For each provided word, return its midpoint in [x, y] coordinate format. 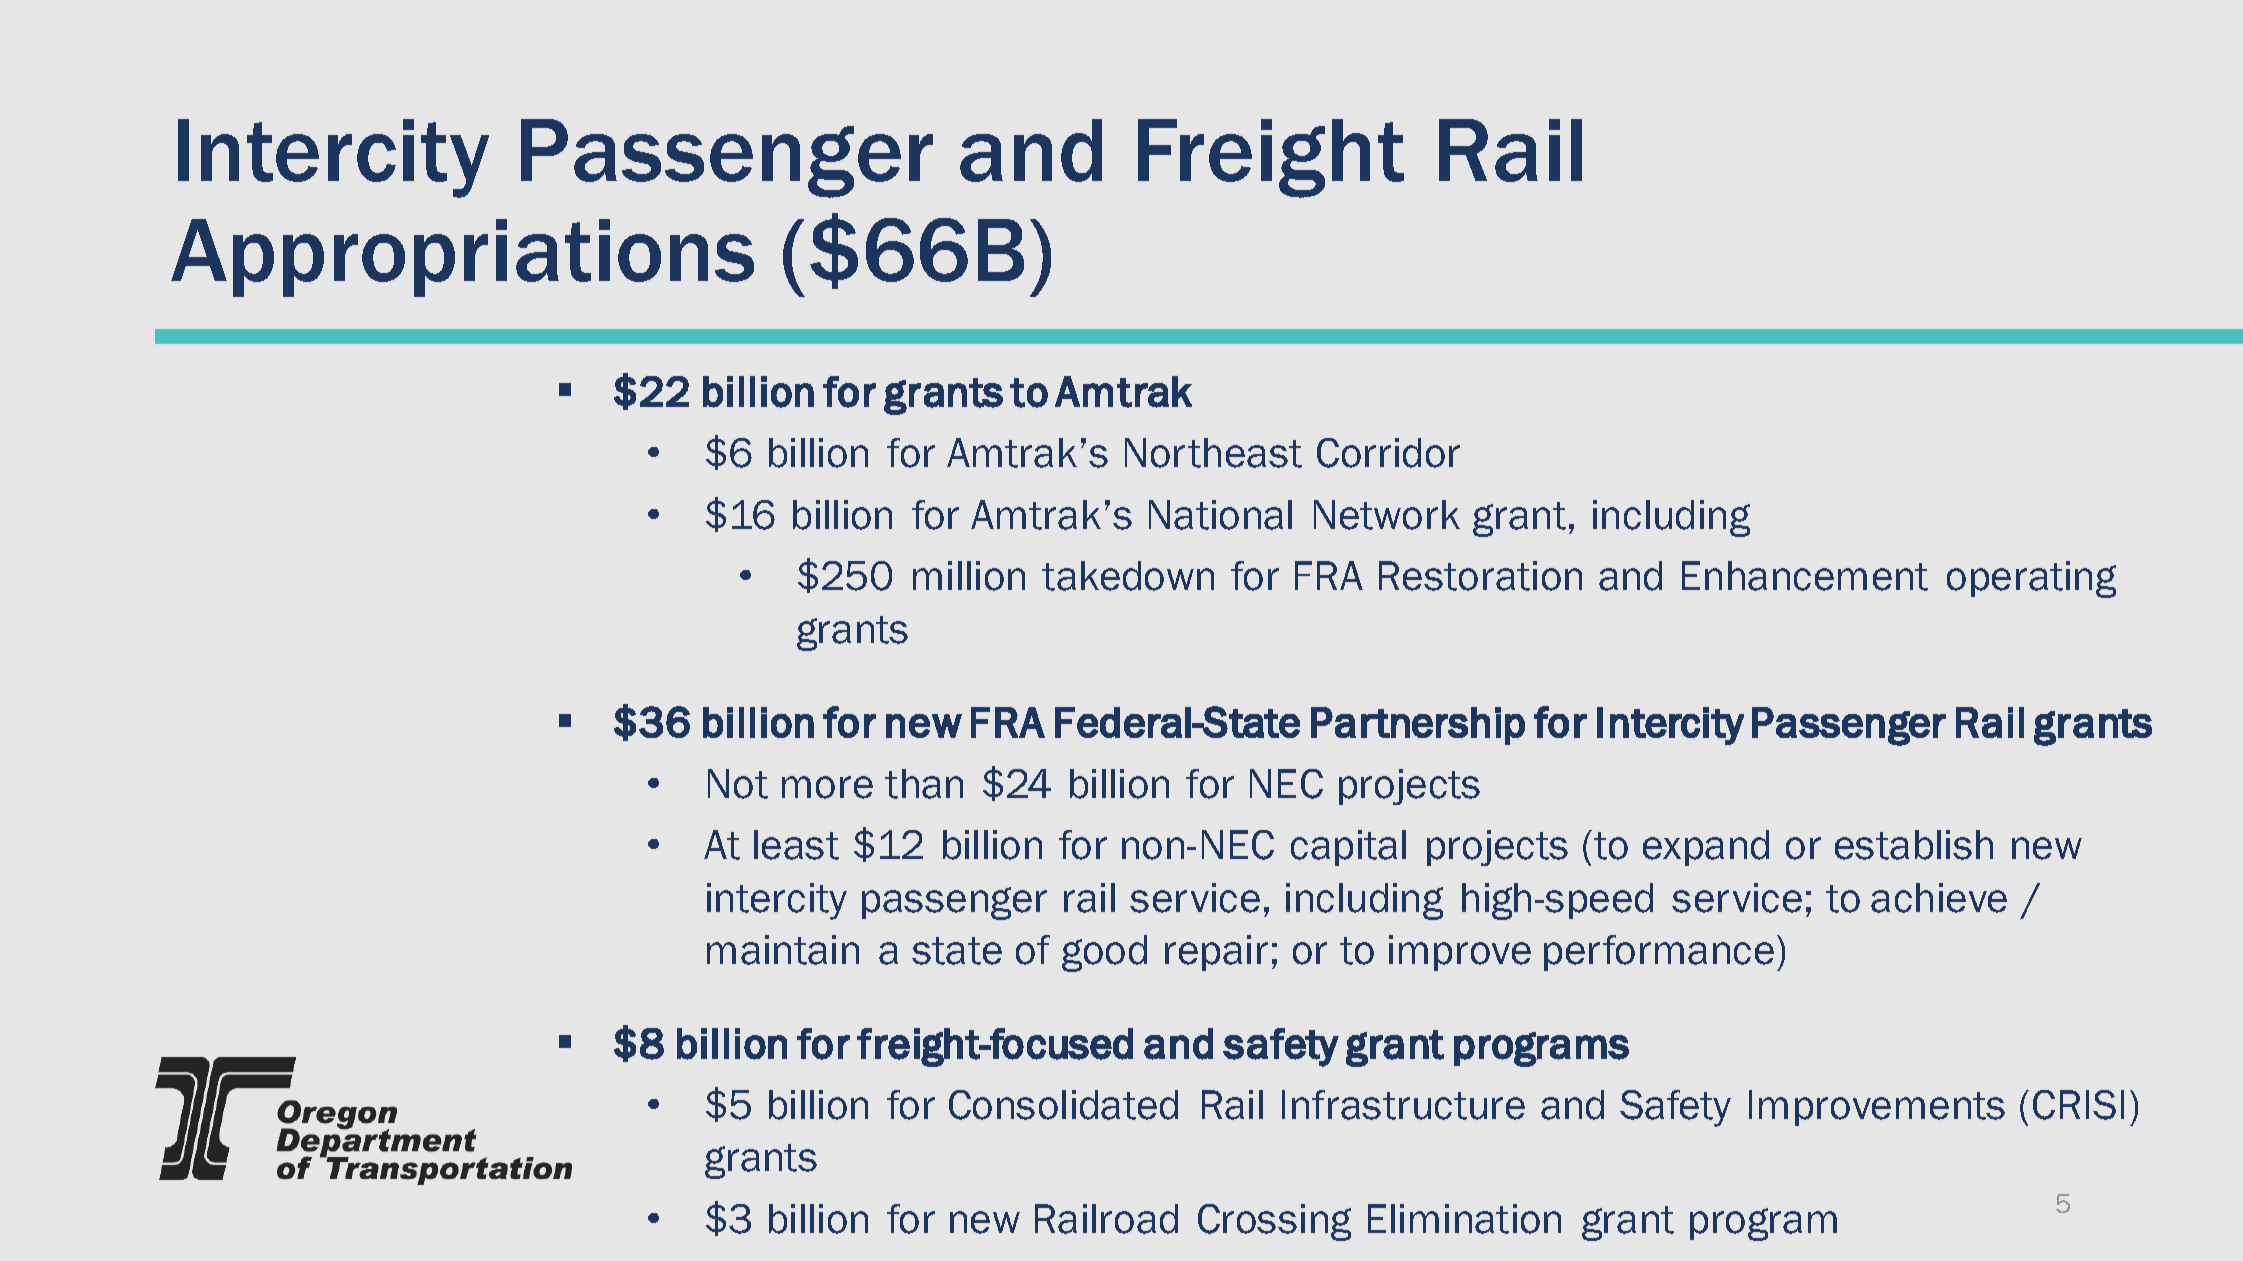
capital [1348, 848]
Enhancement [1805, 576]
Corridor [1388, 453]
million [969, 576]
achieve [1939, 898]
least [796, 845]
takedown [1128, 576]
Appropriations [462, 258]
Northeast [1213, 453]
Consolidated [1063, 1105]
